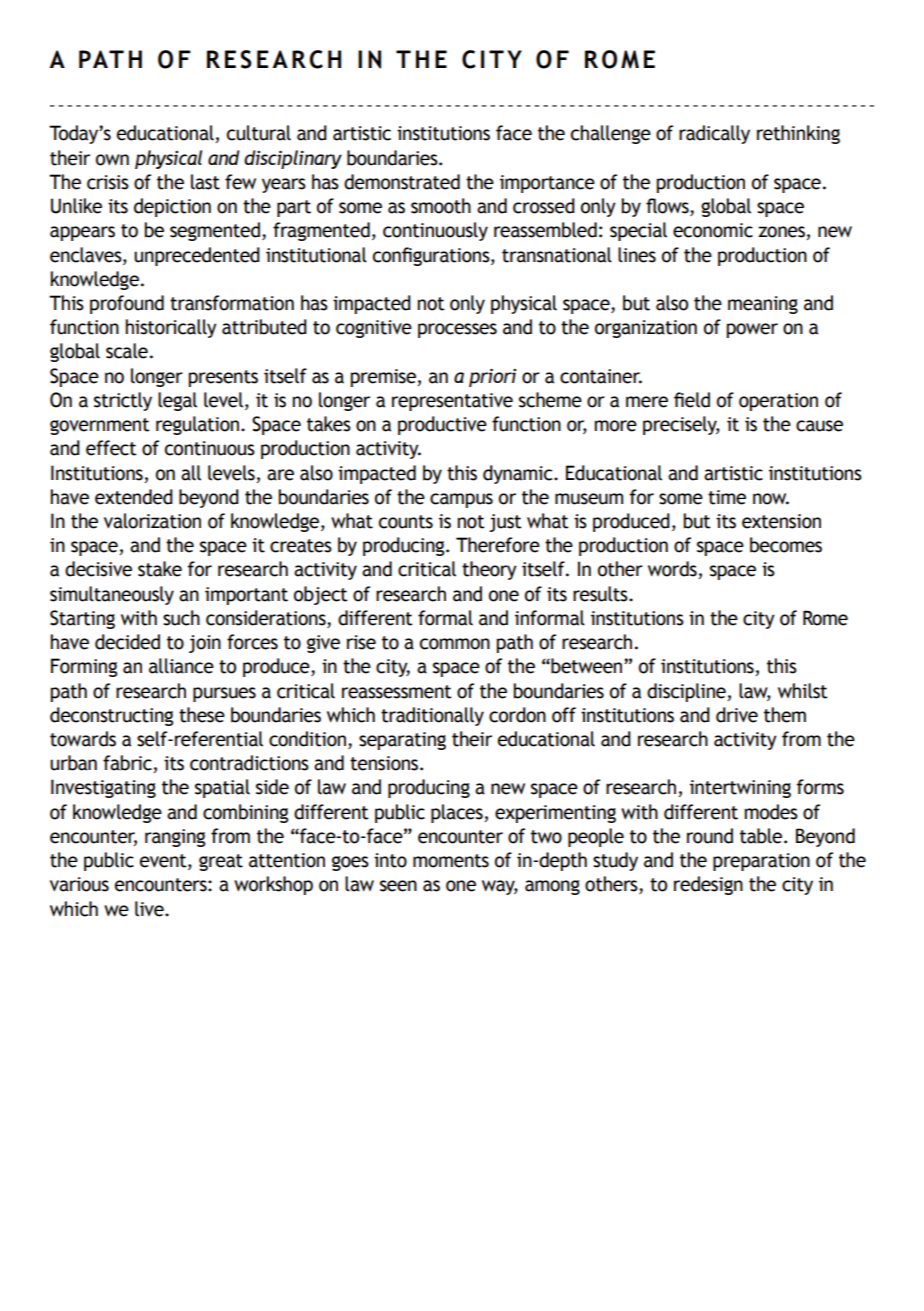 The image size is (924, 1311). I want to click on time, so click(727, 497).
